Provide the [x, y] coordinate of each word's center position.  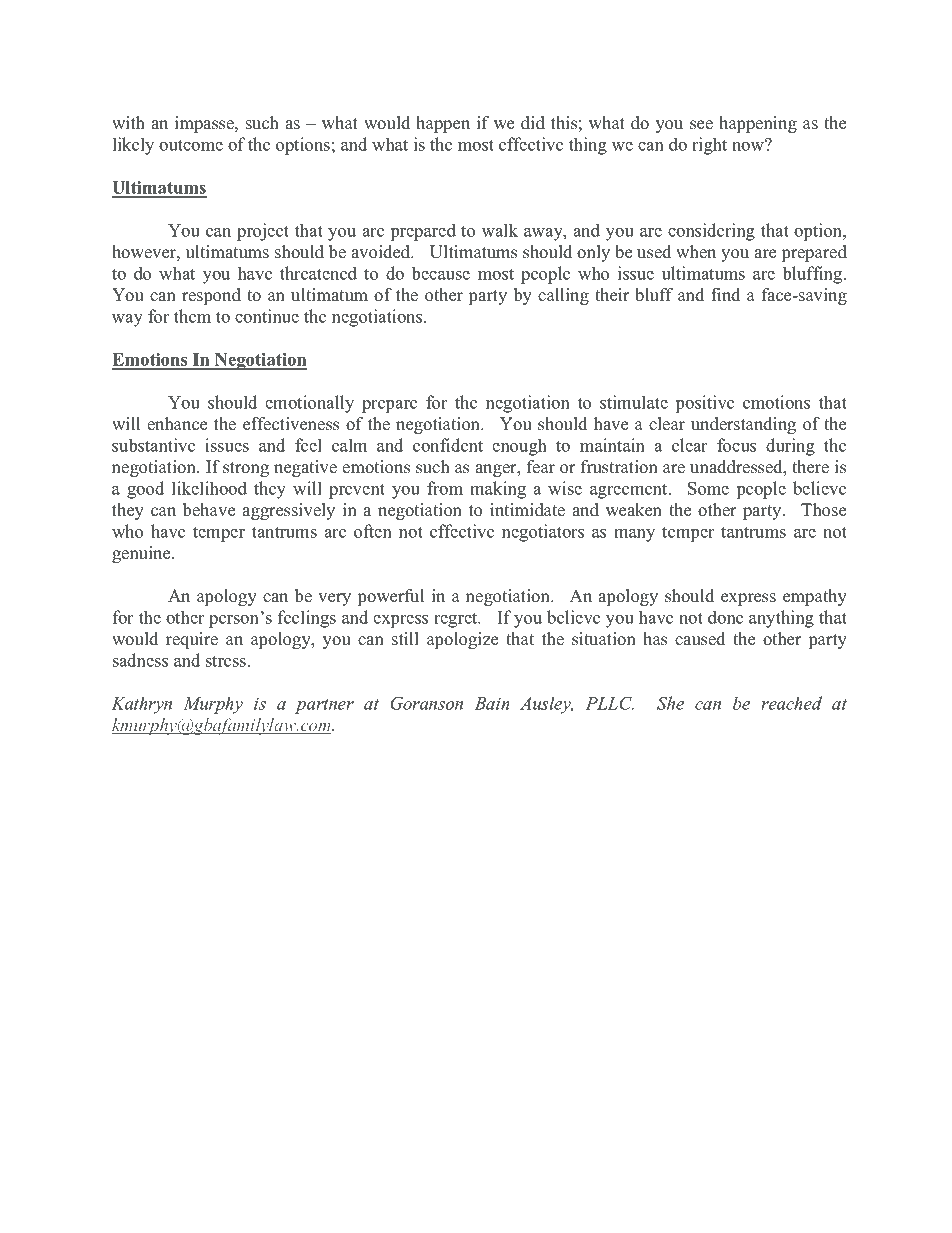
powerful [391, 597]
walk [500, 230]
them [192, 316]
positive [705, 404]
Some [708, 488]
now [749, 145]
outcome [191, 145]
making [498, 490]
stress [226, 661]
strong [246, 469]
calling [563, 296]
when [696, 252]
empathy [815, 597]
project [263, 232]
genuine [142, 554]
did [533, 123]
